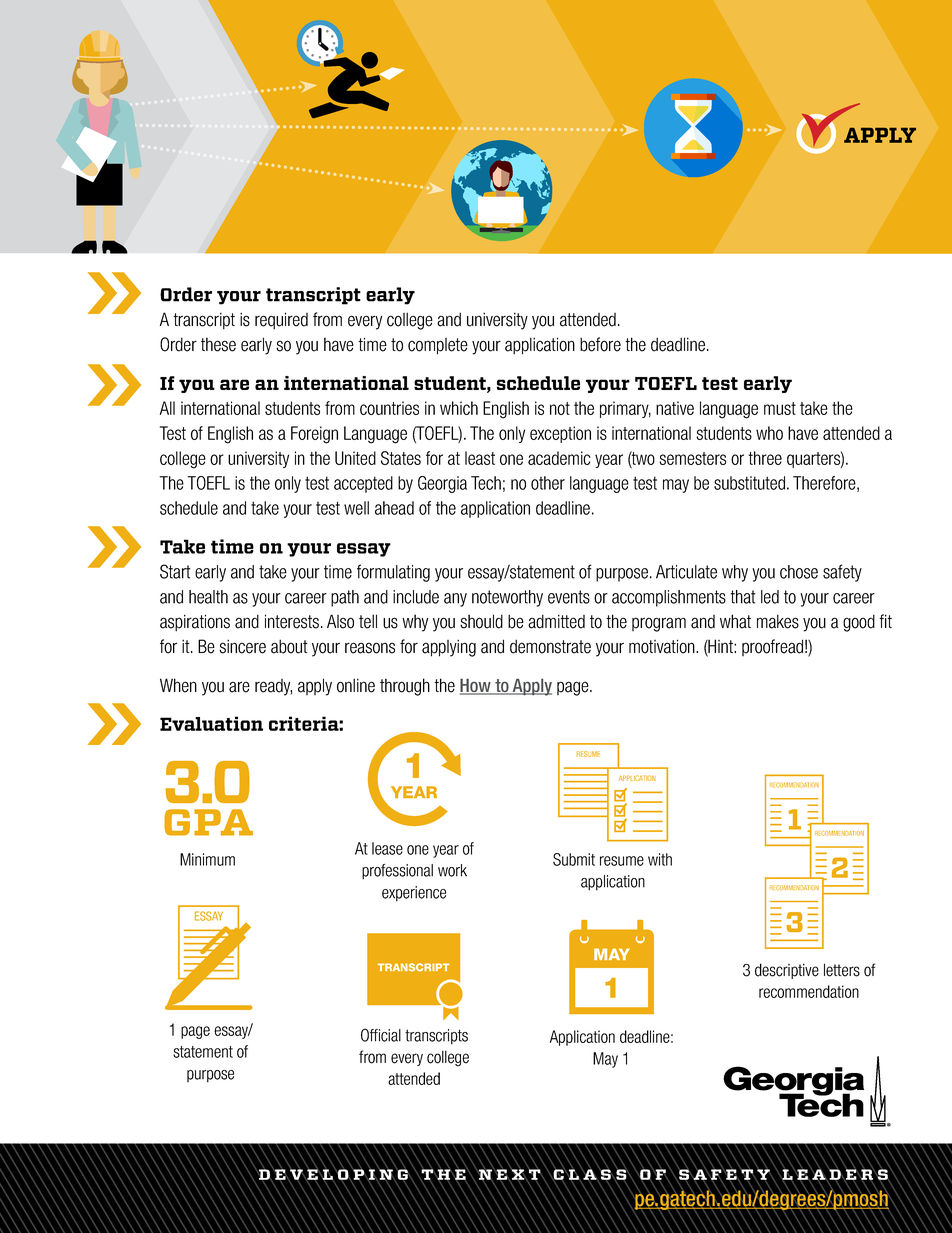 This screenshot has width=952, height=1233. I want to click on must, so click(780, 408).
